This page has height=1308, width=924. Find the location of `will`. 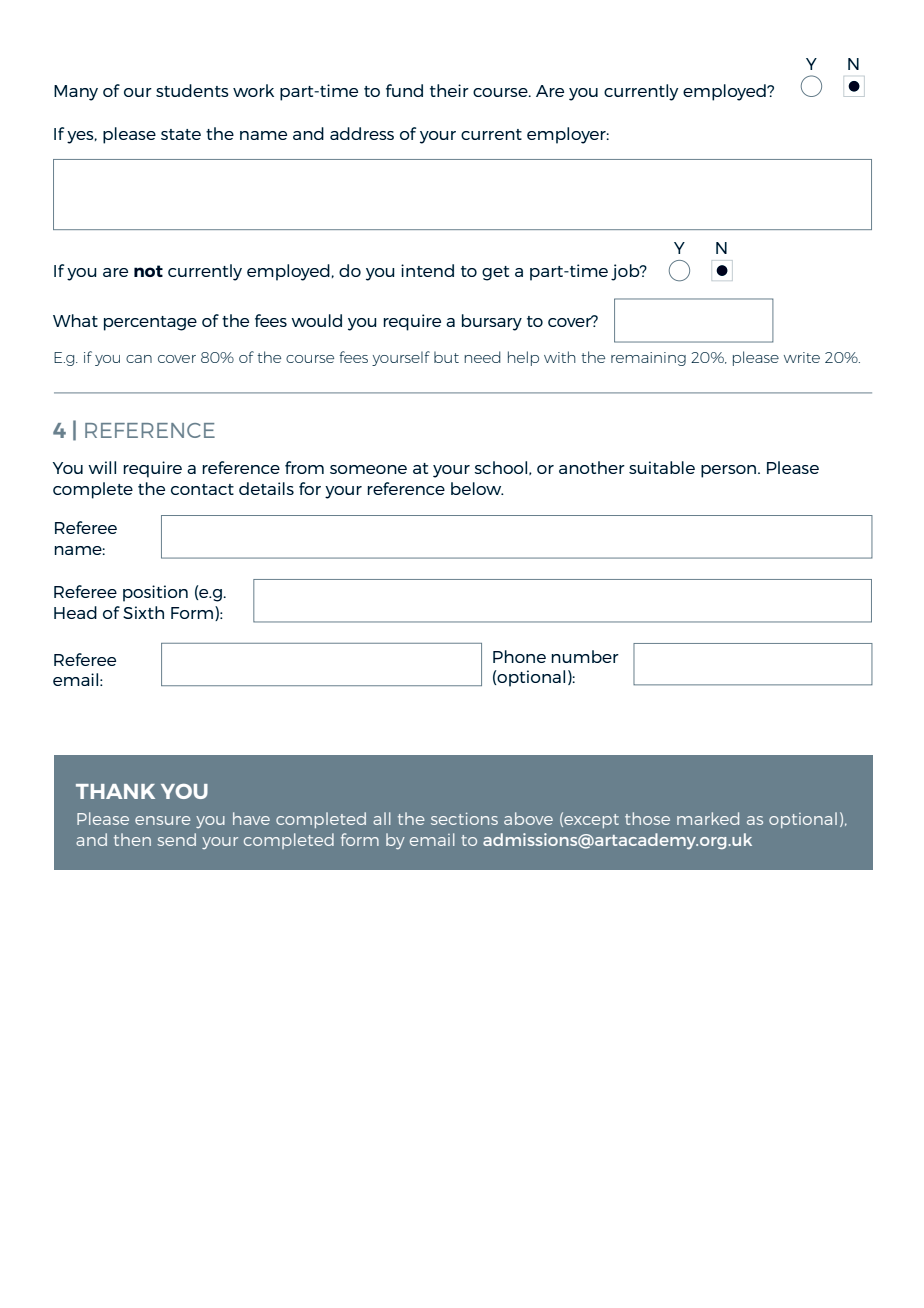

will is located at coordinates (102, 467).
